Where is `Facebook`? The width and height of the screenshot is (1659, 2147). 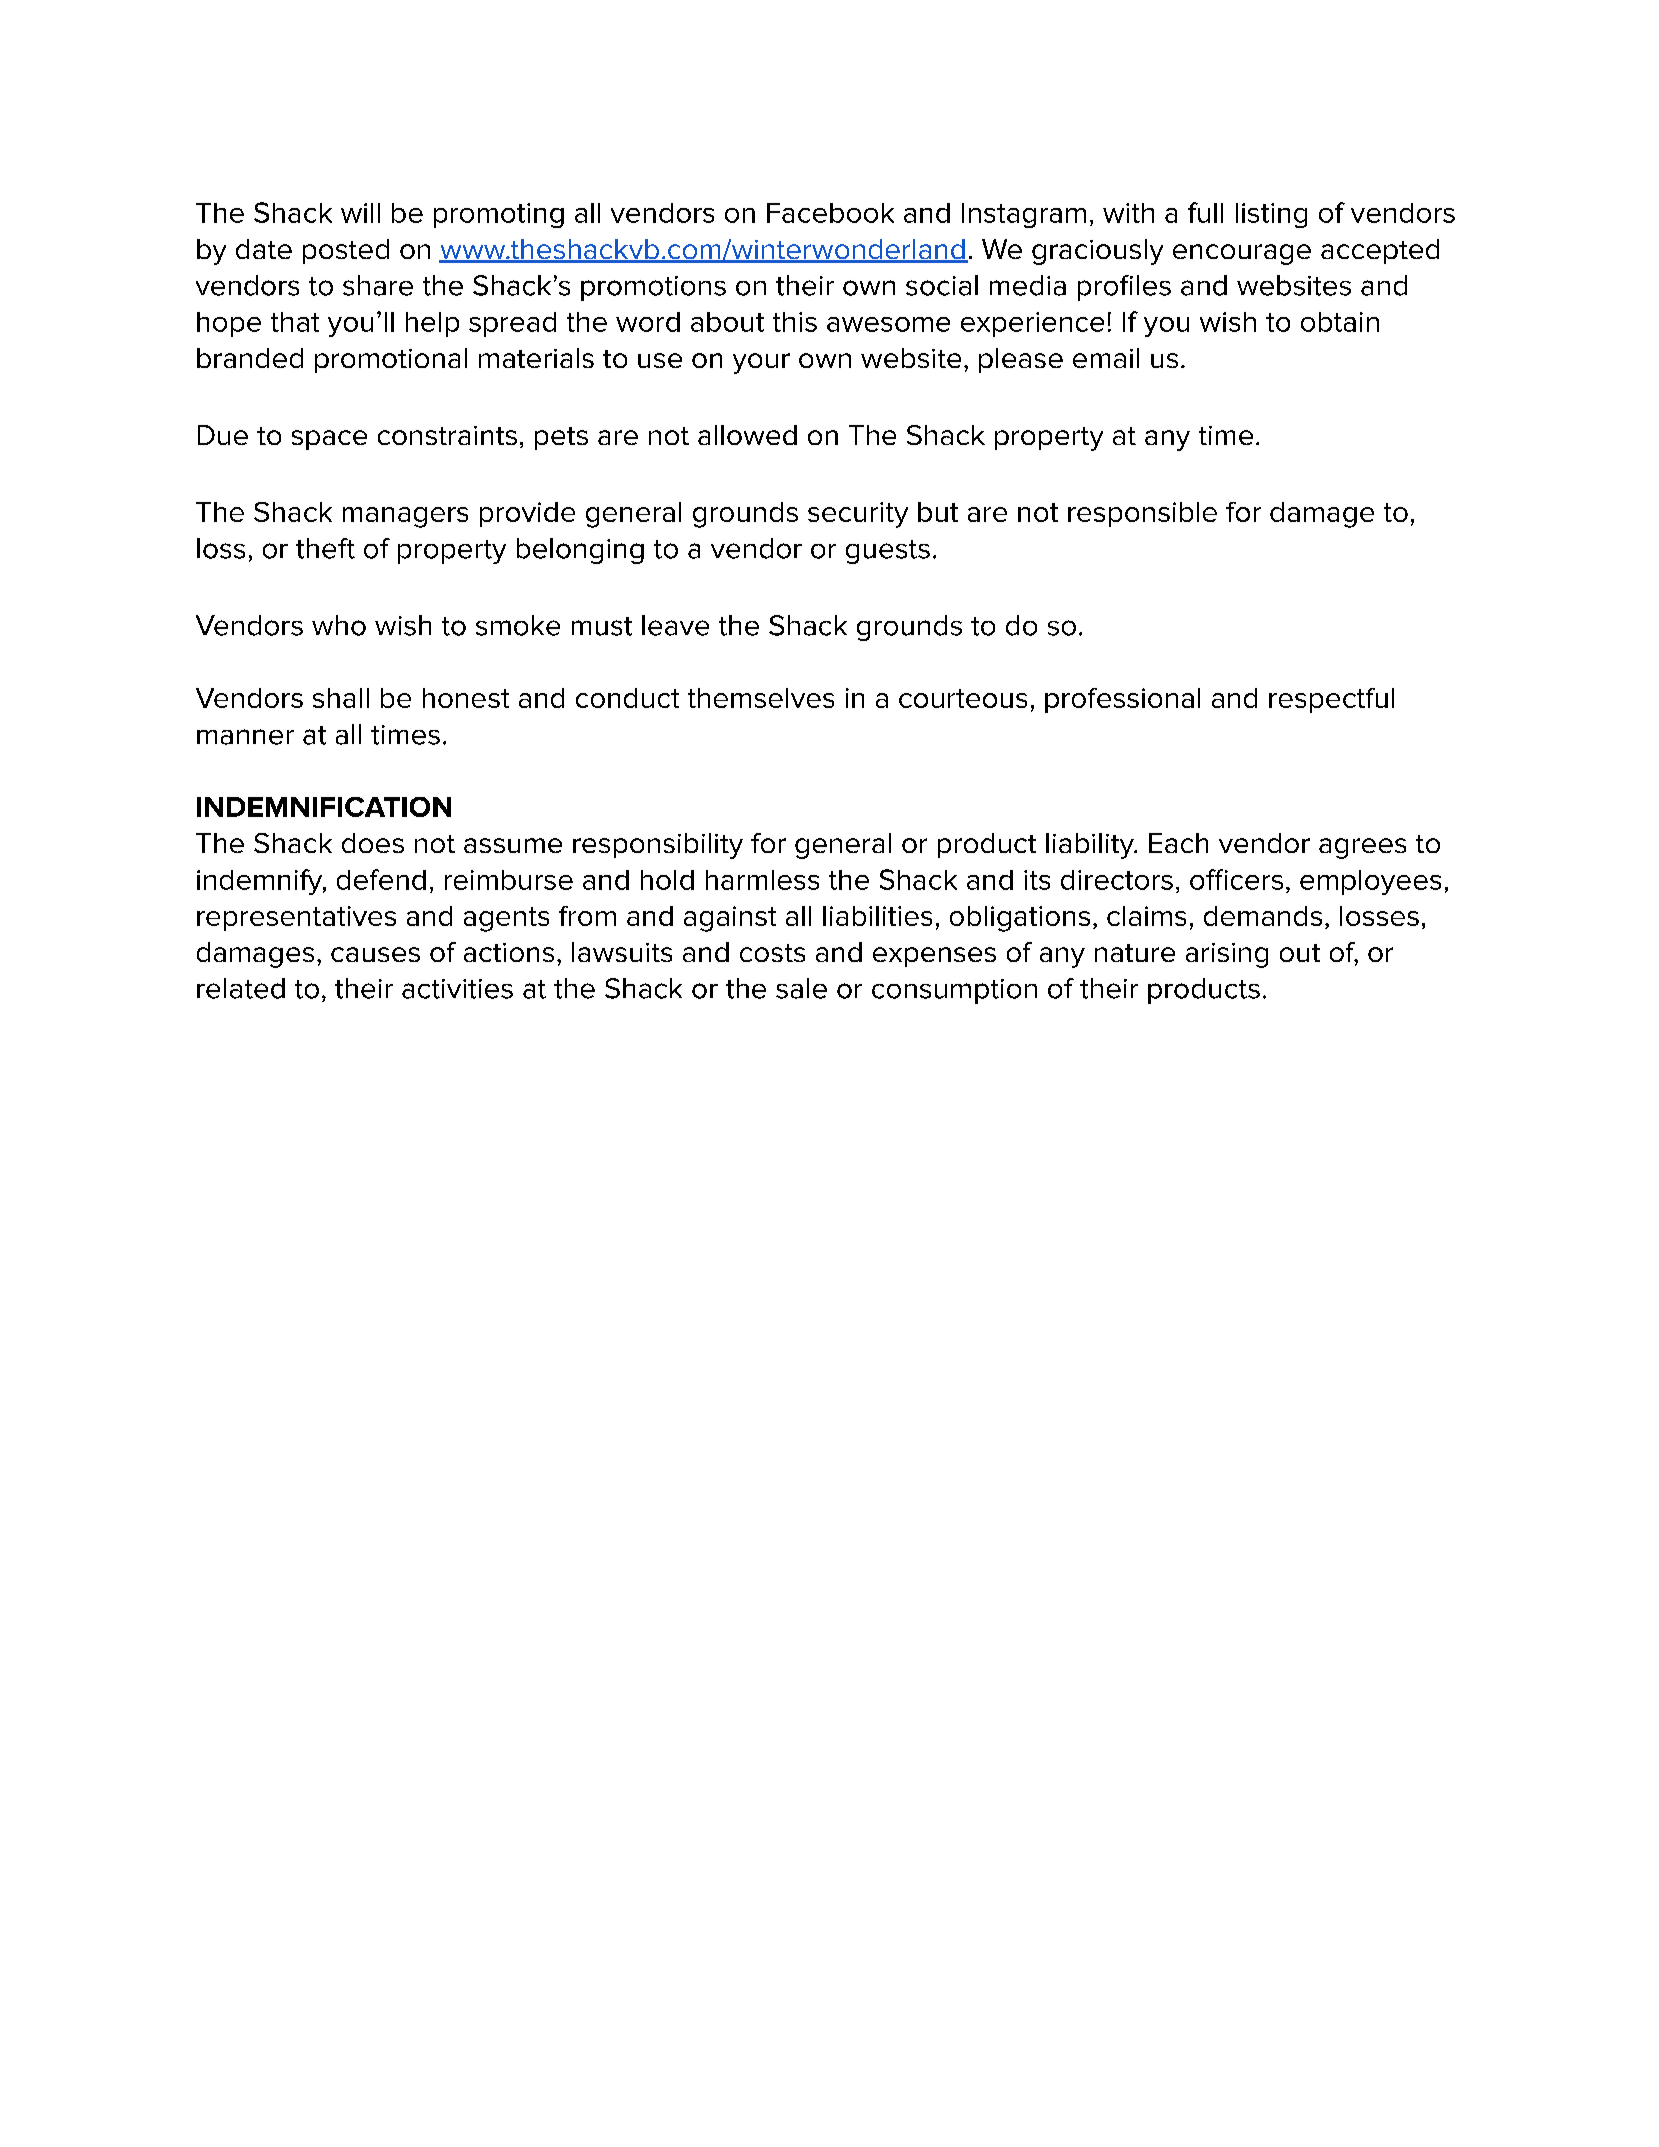
Facebook is located at coordinates (830, 213).
